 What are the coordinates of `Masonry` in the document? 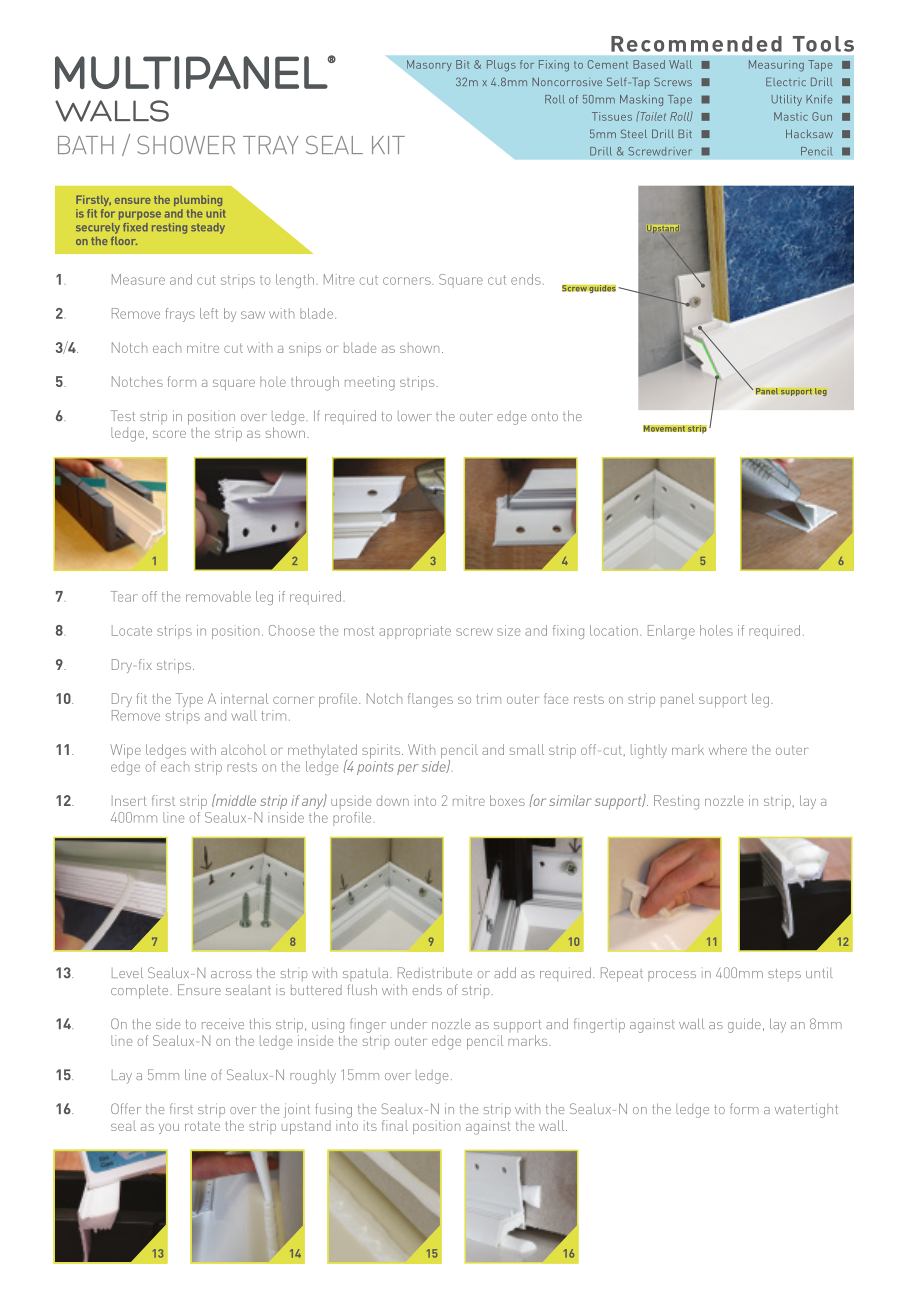 It's located at (429, 65).
